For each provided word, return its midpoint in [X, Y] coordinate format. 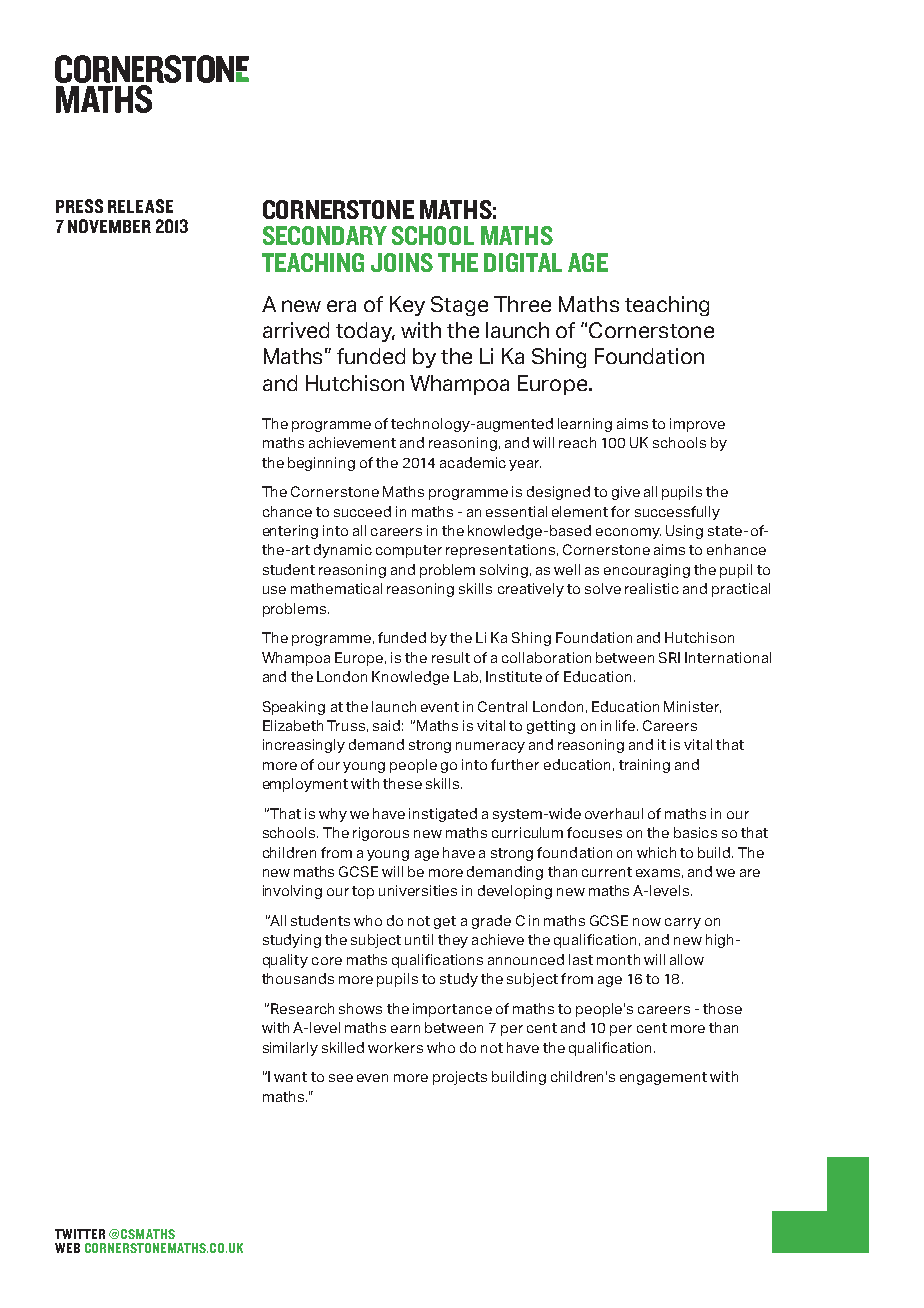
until [419, 939]
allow [687, 959]
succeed [362, 511]
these [402, 783]
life [627, 725]
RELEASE [140, 206]
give [626, 493]
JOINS [402, 262]
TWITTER [80, 1234]
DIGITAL [523, 262]
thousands [298, 978]
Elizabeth [293, 725]
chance [287, 511]
